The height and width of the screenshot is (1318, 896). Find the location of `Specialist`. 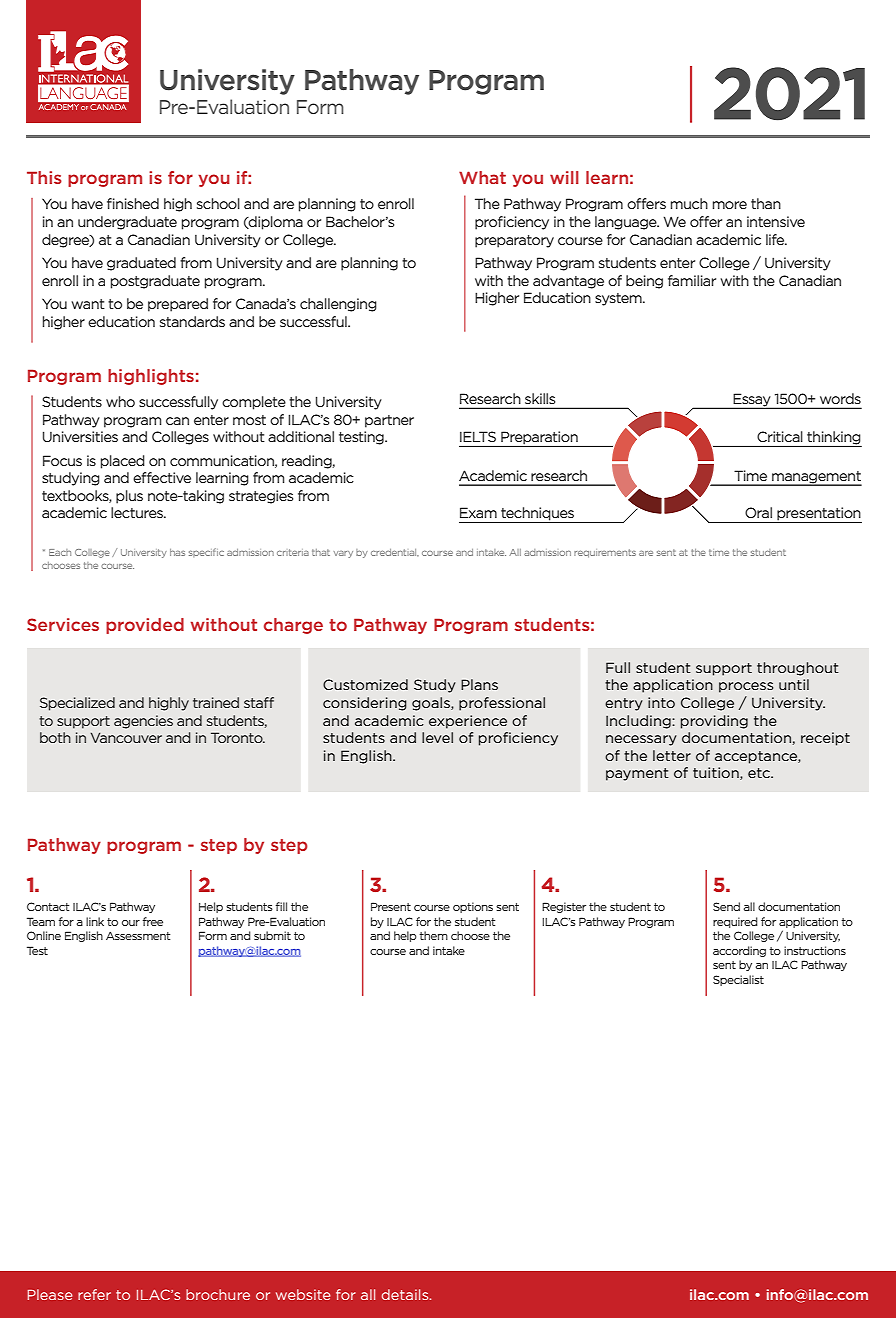

Specialist is located at coordinates (738, 980).
